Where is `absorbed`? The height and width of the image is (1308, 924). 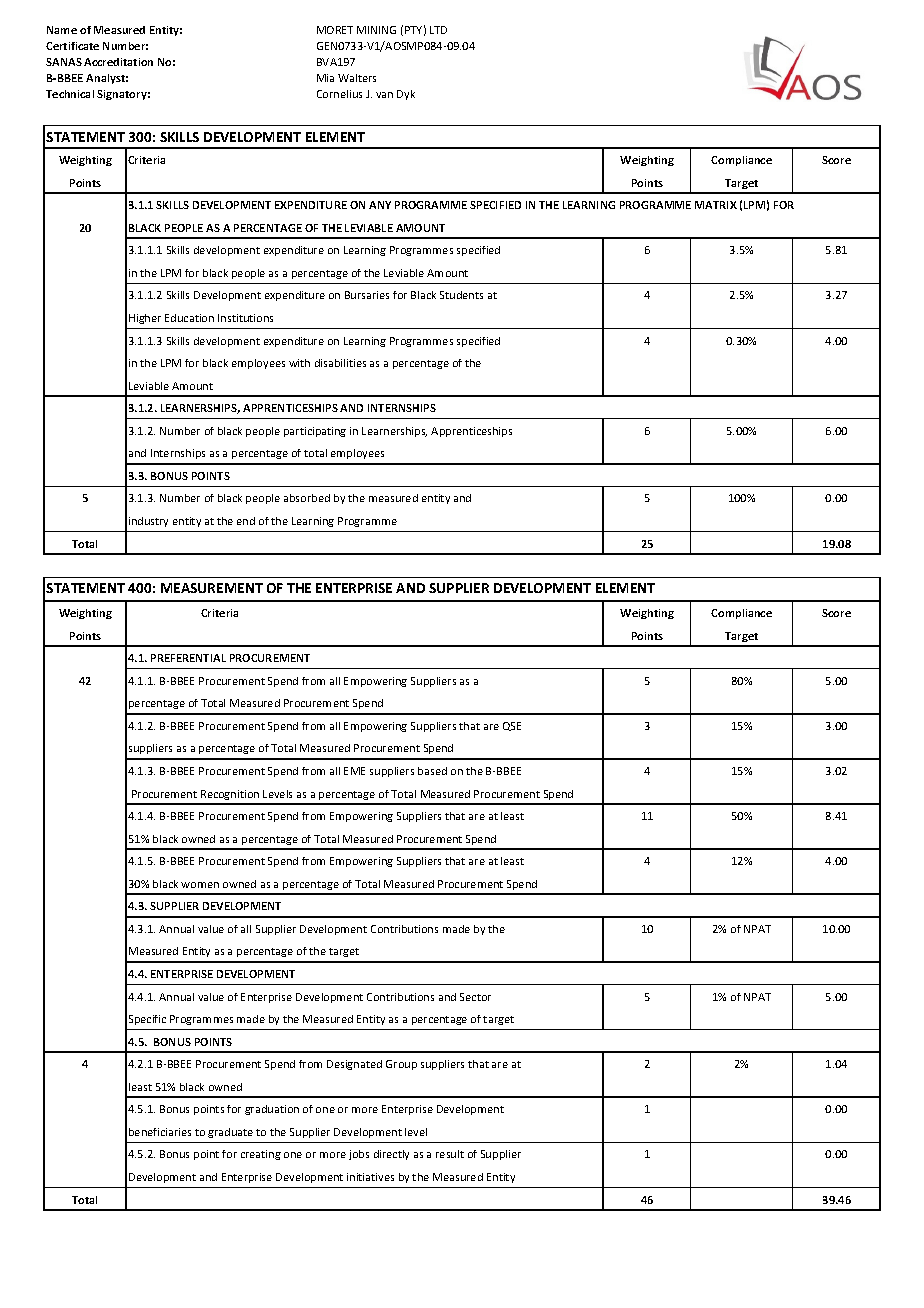 absorbed is located at coordinates (307, 498).
